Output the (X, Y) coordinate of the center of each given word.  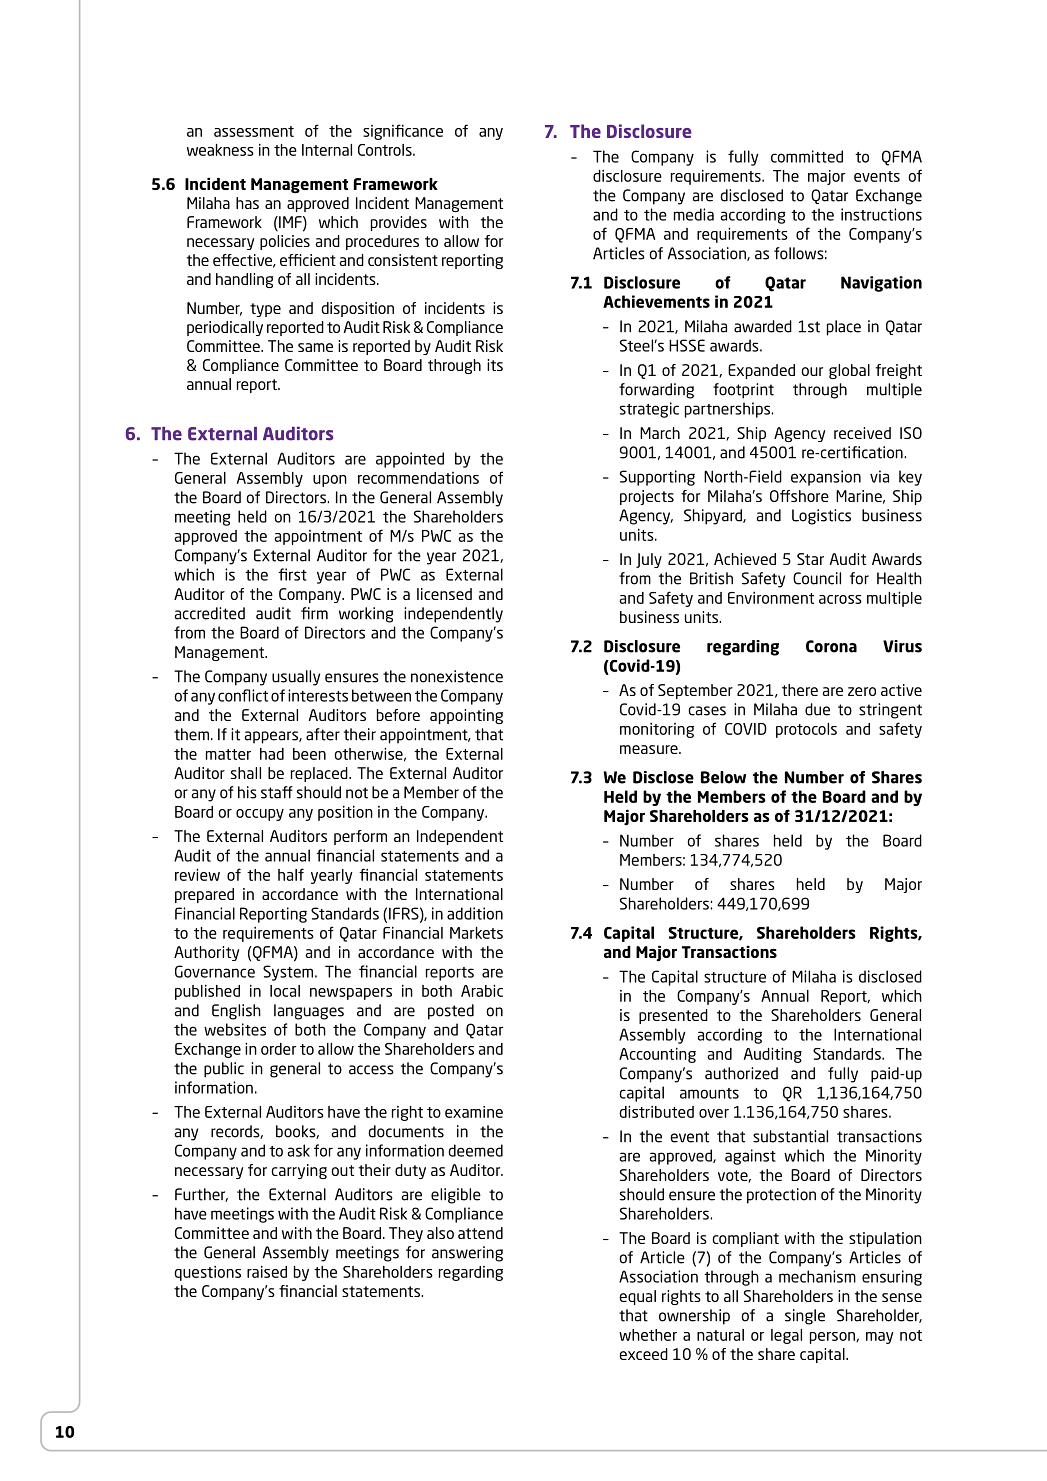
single (805, 1317)
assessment (254, 131)
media (694, 214)
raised (267, 1271)
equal (637, 1297)
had (272, 754)
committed (807, 156)
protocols (806, 730)
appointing (466, 716)
